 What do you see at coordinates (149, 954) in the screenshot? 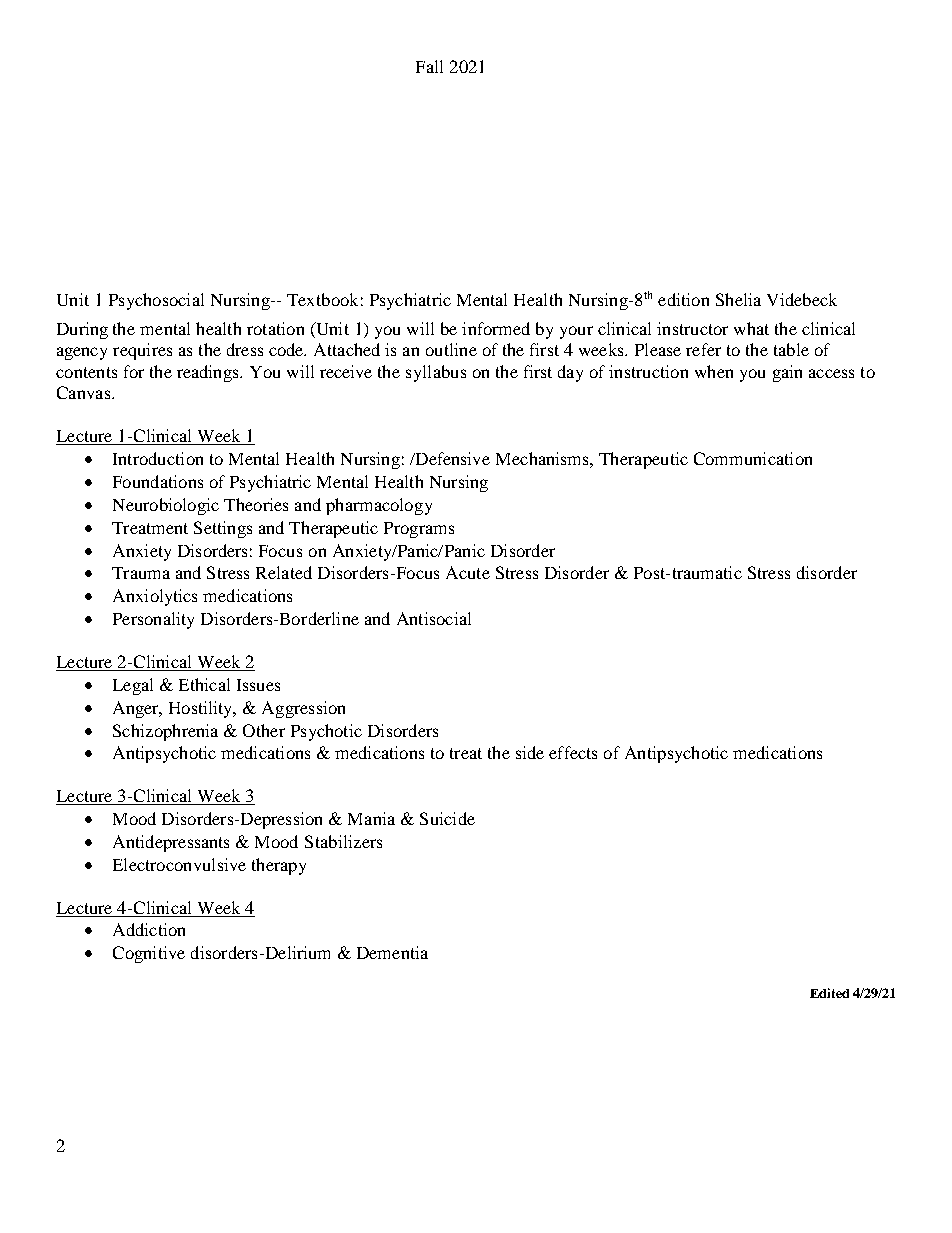
I see `Cognitive` at bounding box center [149, 954].
